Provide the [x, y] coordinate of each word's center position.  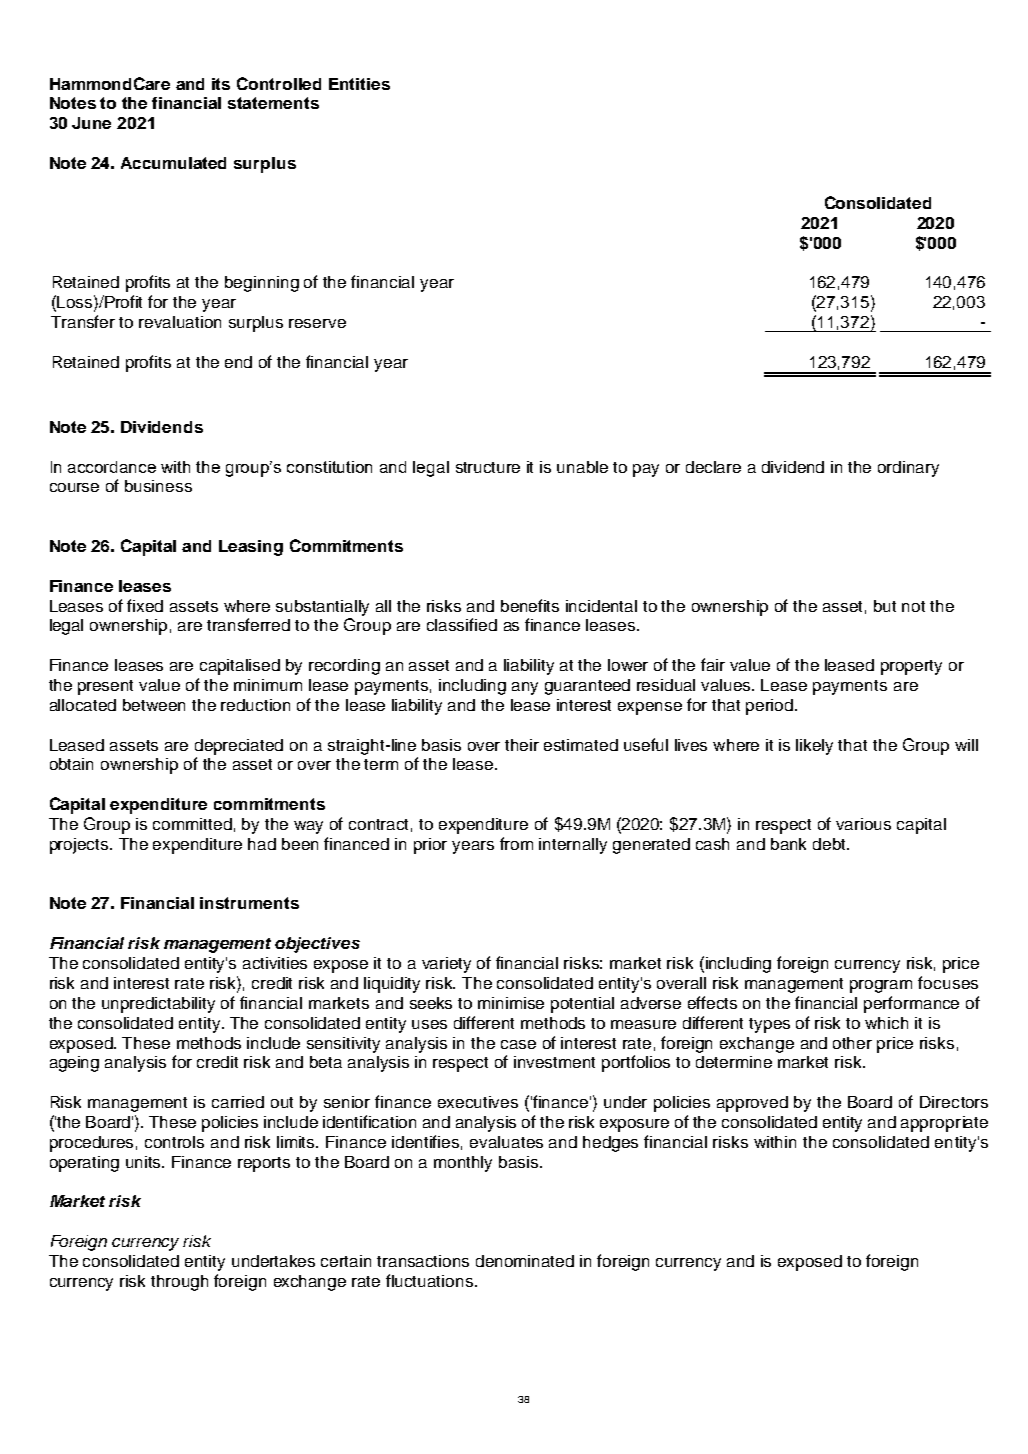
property [911, 667]
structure [488, 467]
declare [713, 467]
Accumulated [173, 163]
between [154, 705]
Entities [359, 84]
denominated [525, 1261]
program [881, 986]
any [525, 688]
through [179, 1283]
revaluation [180, 322]
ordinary [908, 469]
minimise [511, 1003]
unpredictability [158, 1005]
